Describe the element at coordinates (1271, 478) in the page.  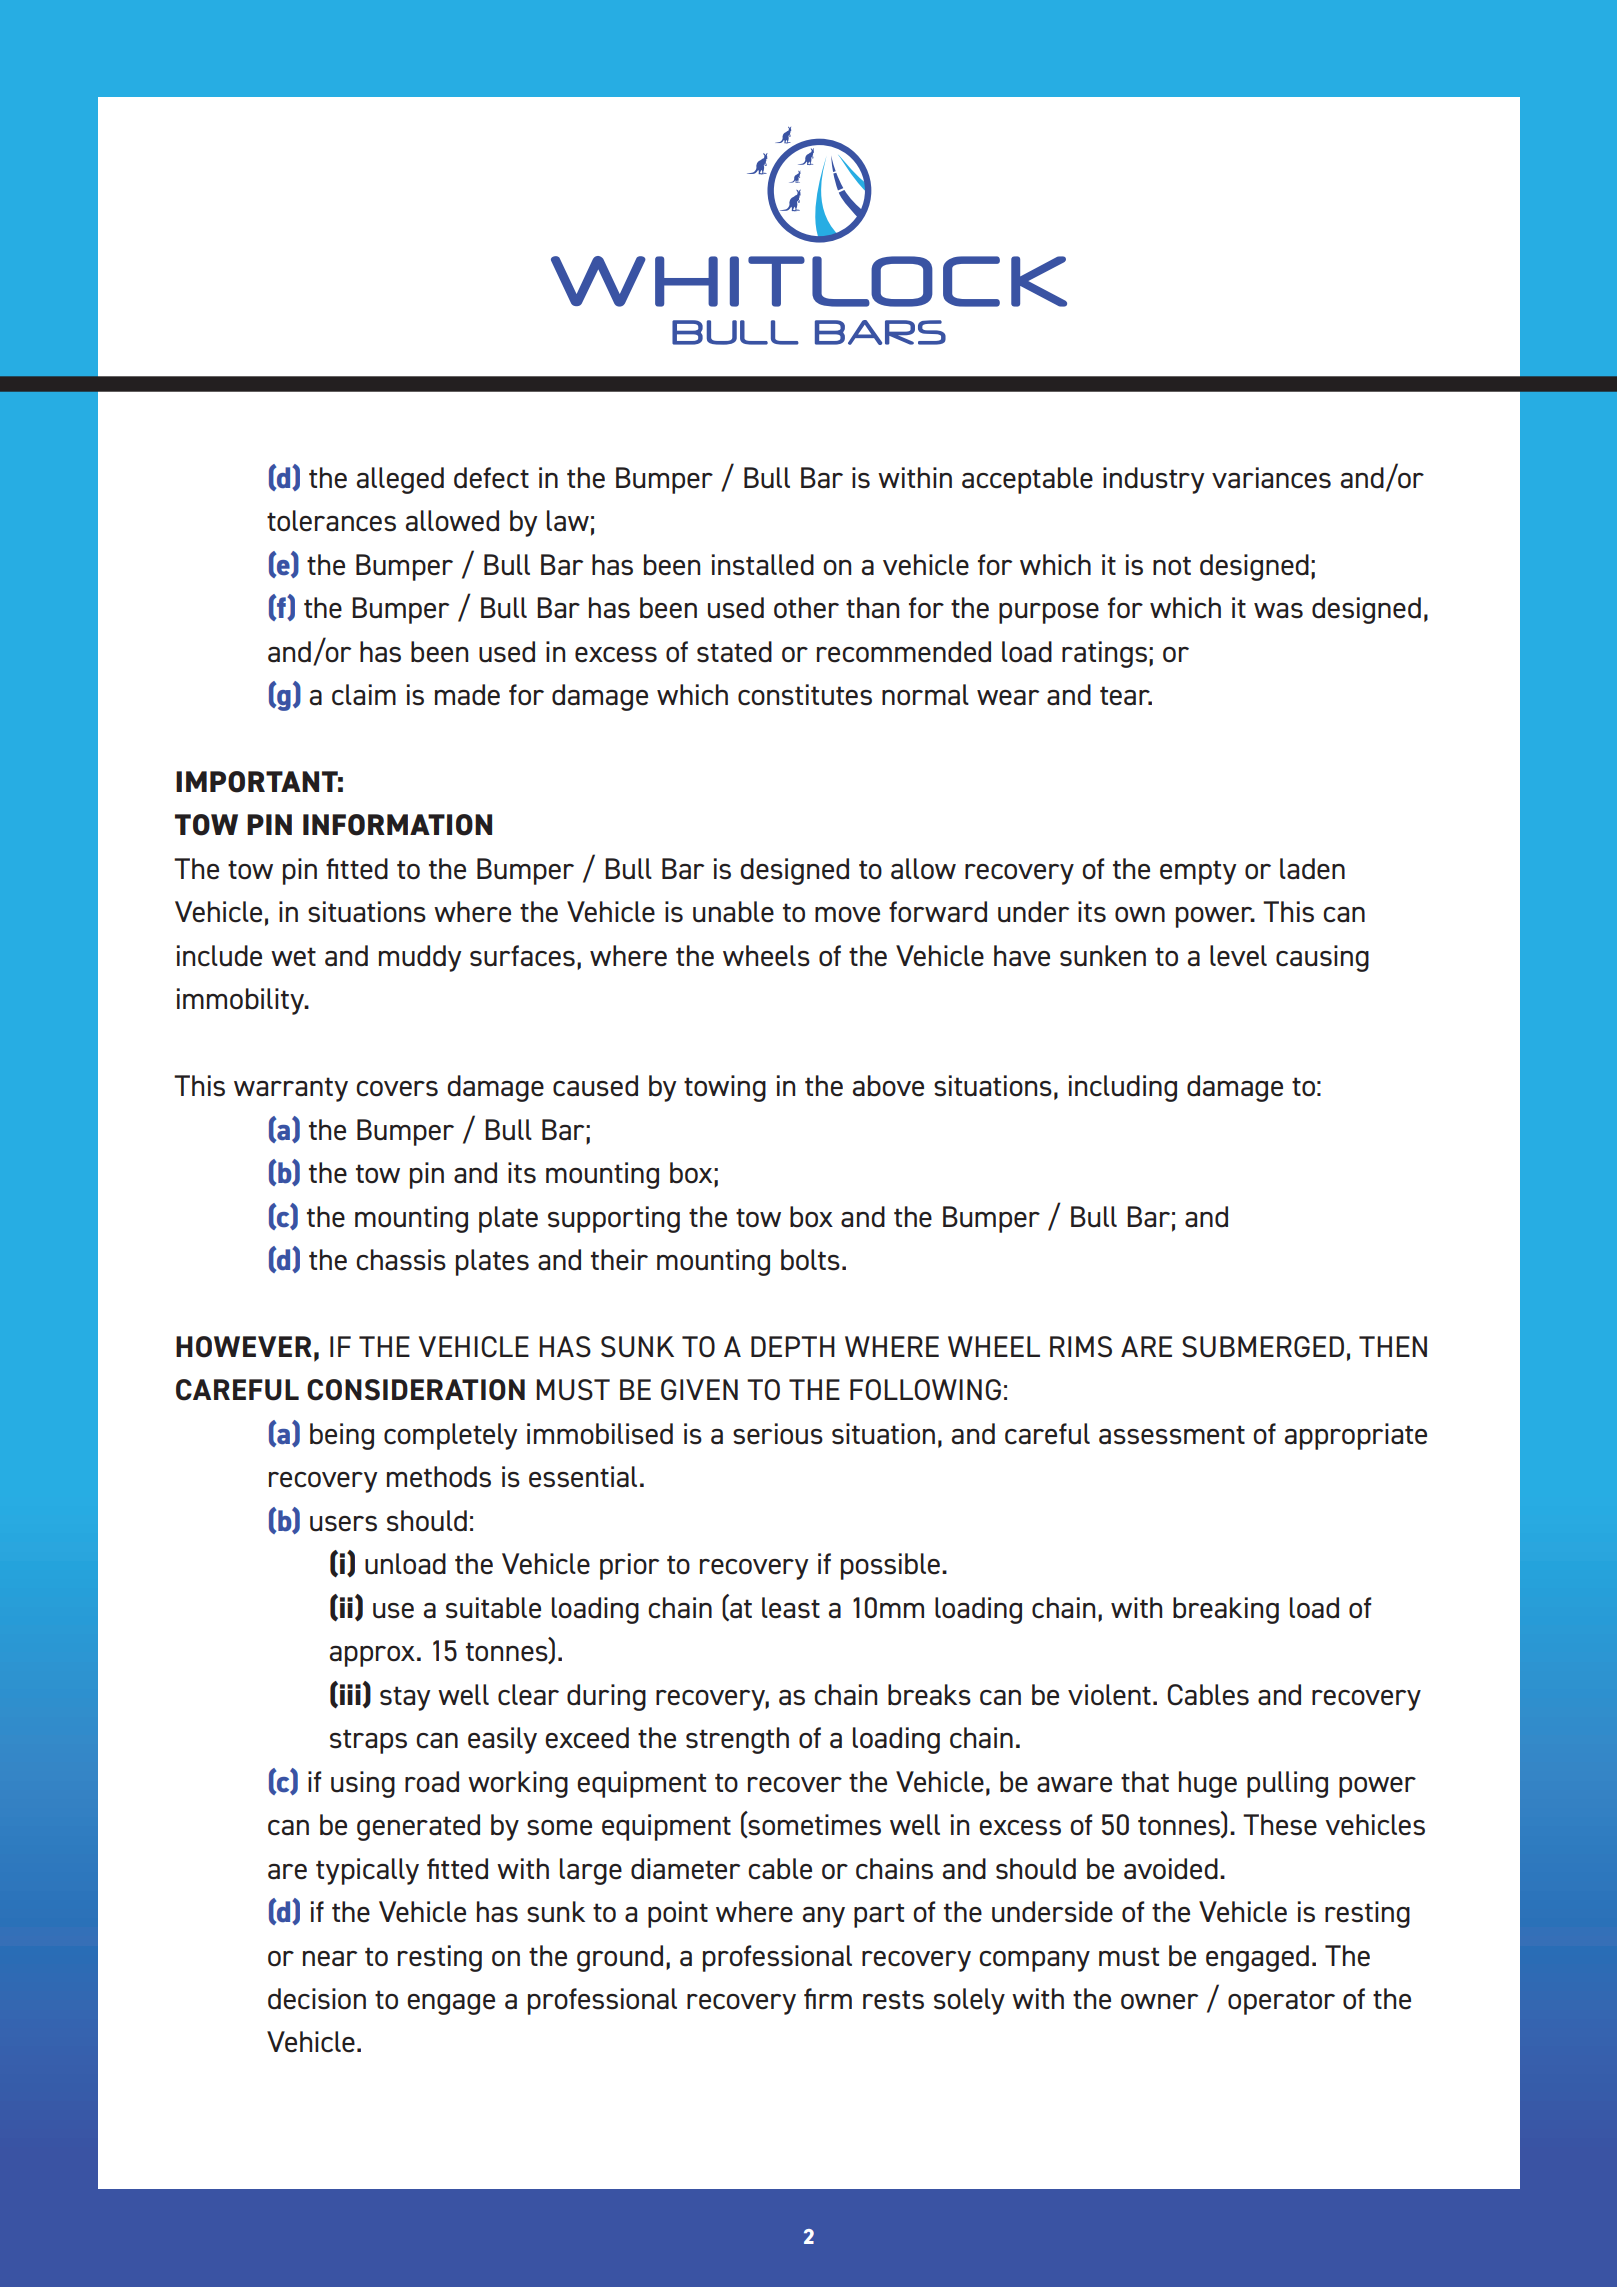
I see `variances` at that location.
